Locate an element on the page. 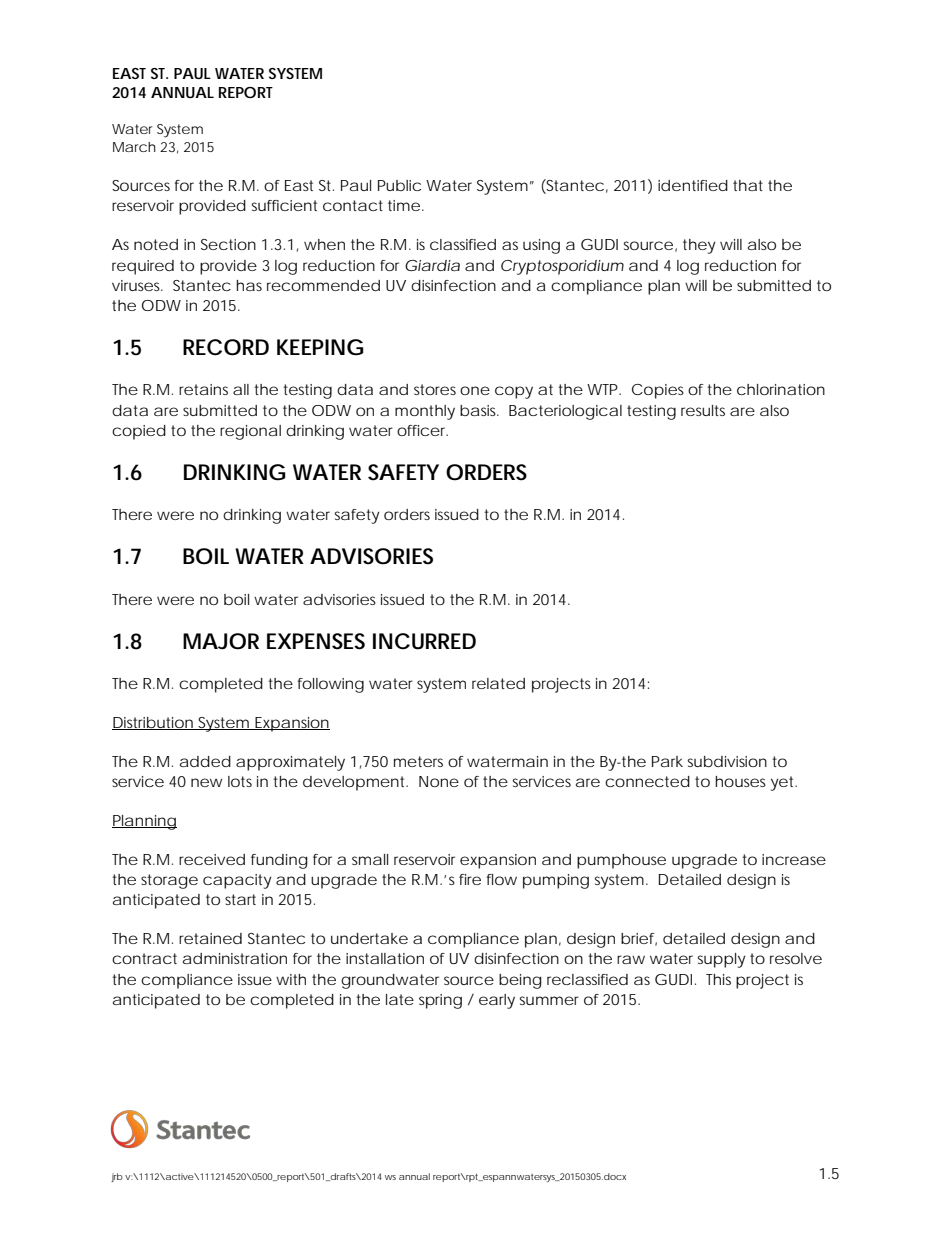  MAJOR is located at coordinates (221, 641).
